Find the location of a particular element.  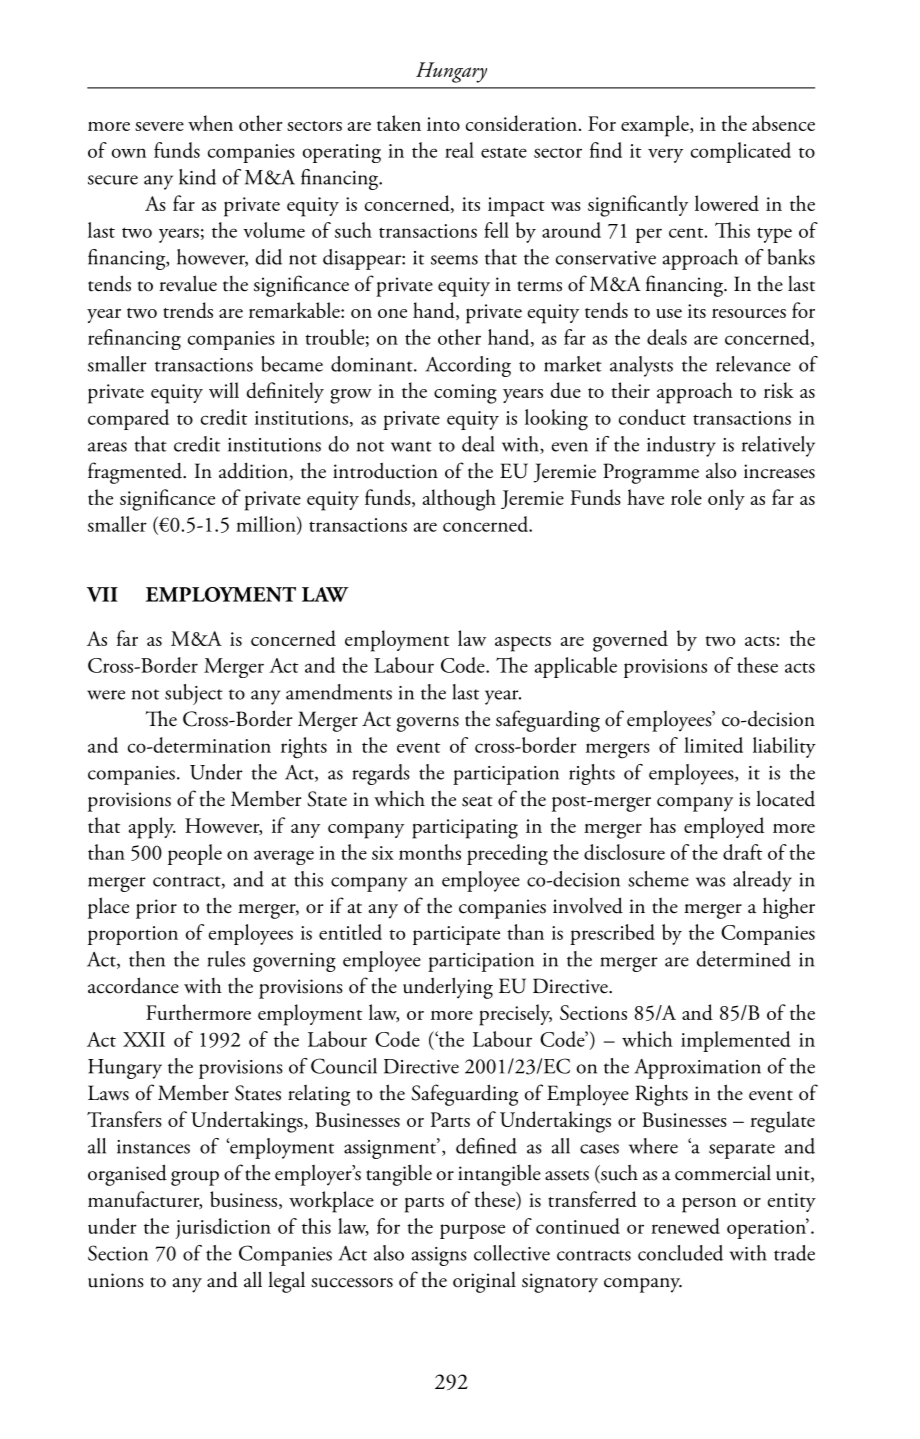

assigns is located at coordinates (439, 1256).
